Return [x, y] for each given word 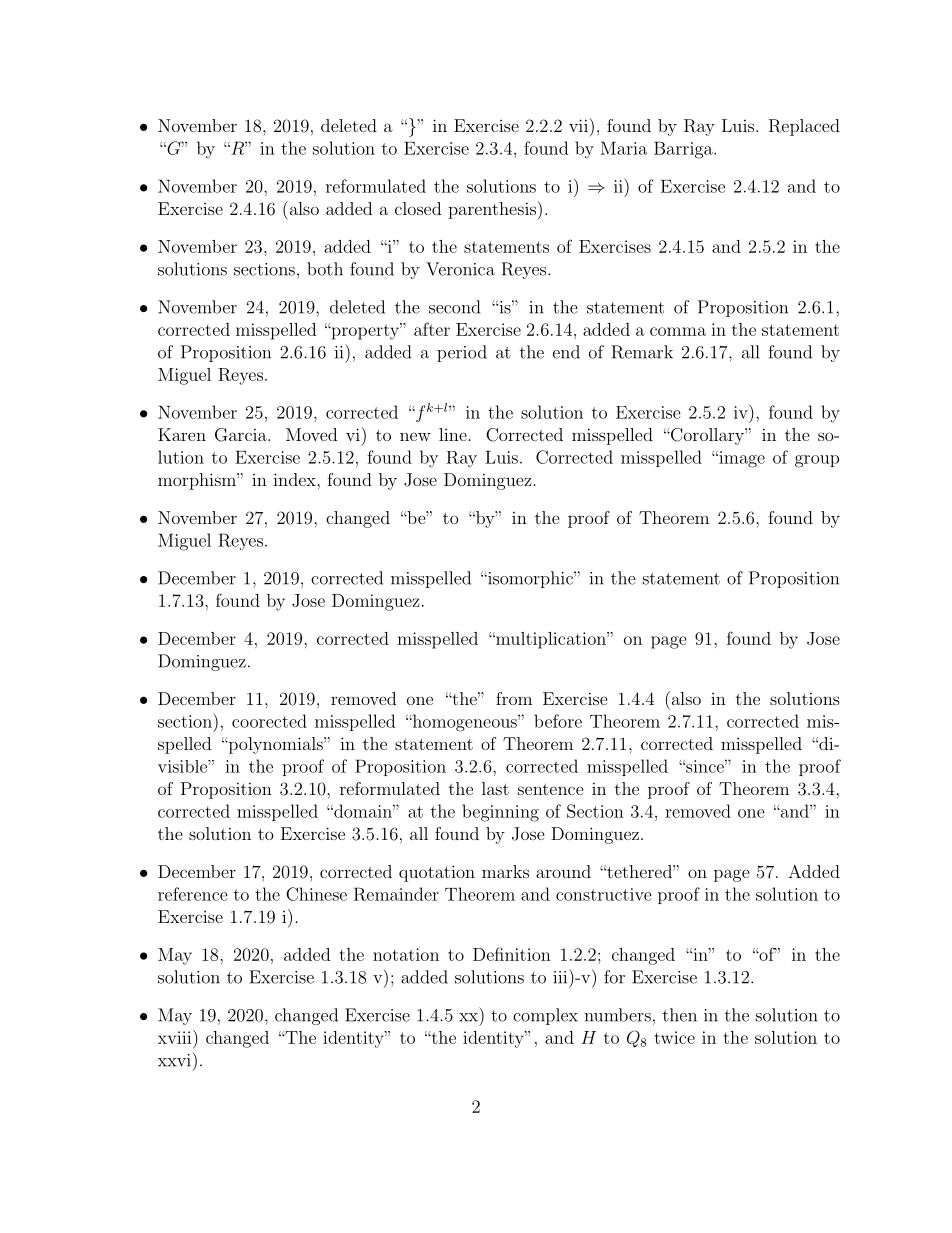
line [453, 434]
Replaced [804, 127]
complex [545, 1016]
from [514, 698]
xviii [176, 1037]
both [325, 269]
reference [193, 894]
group [817, 461]
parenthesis [492, 210]
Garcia [242, 435]
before [558, 721]
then [680, 1015]
